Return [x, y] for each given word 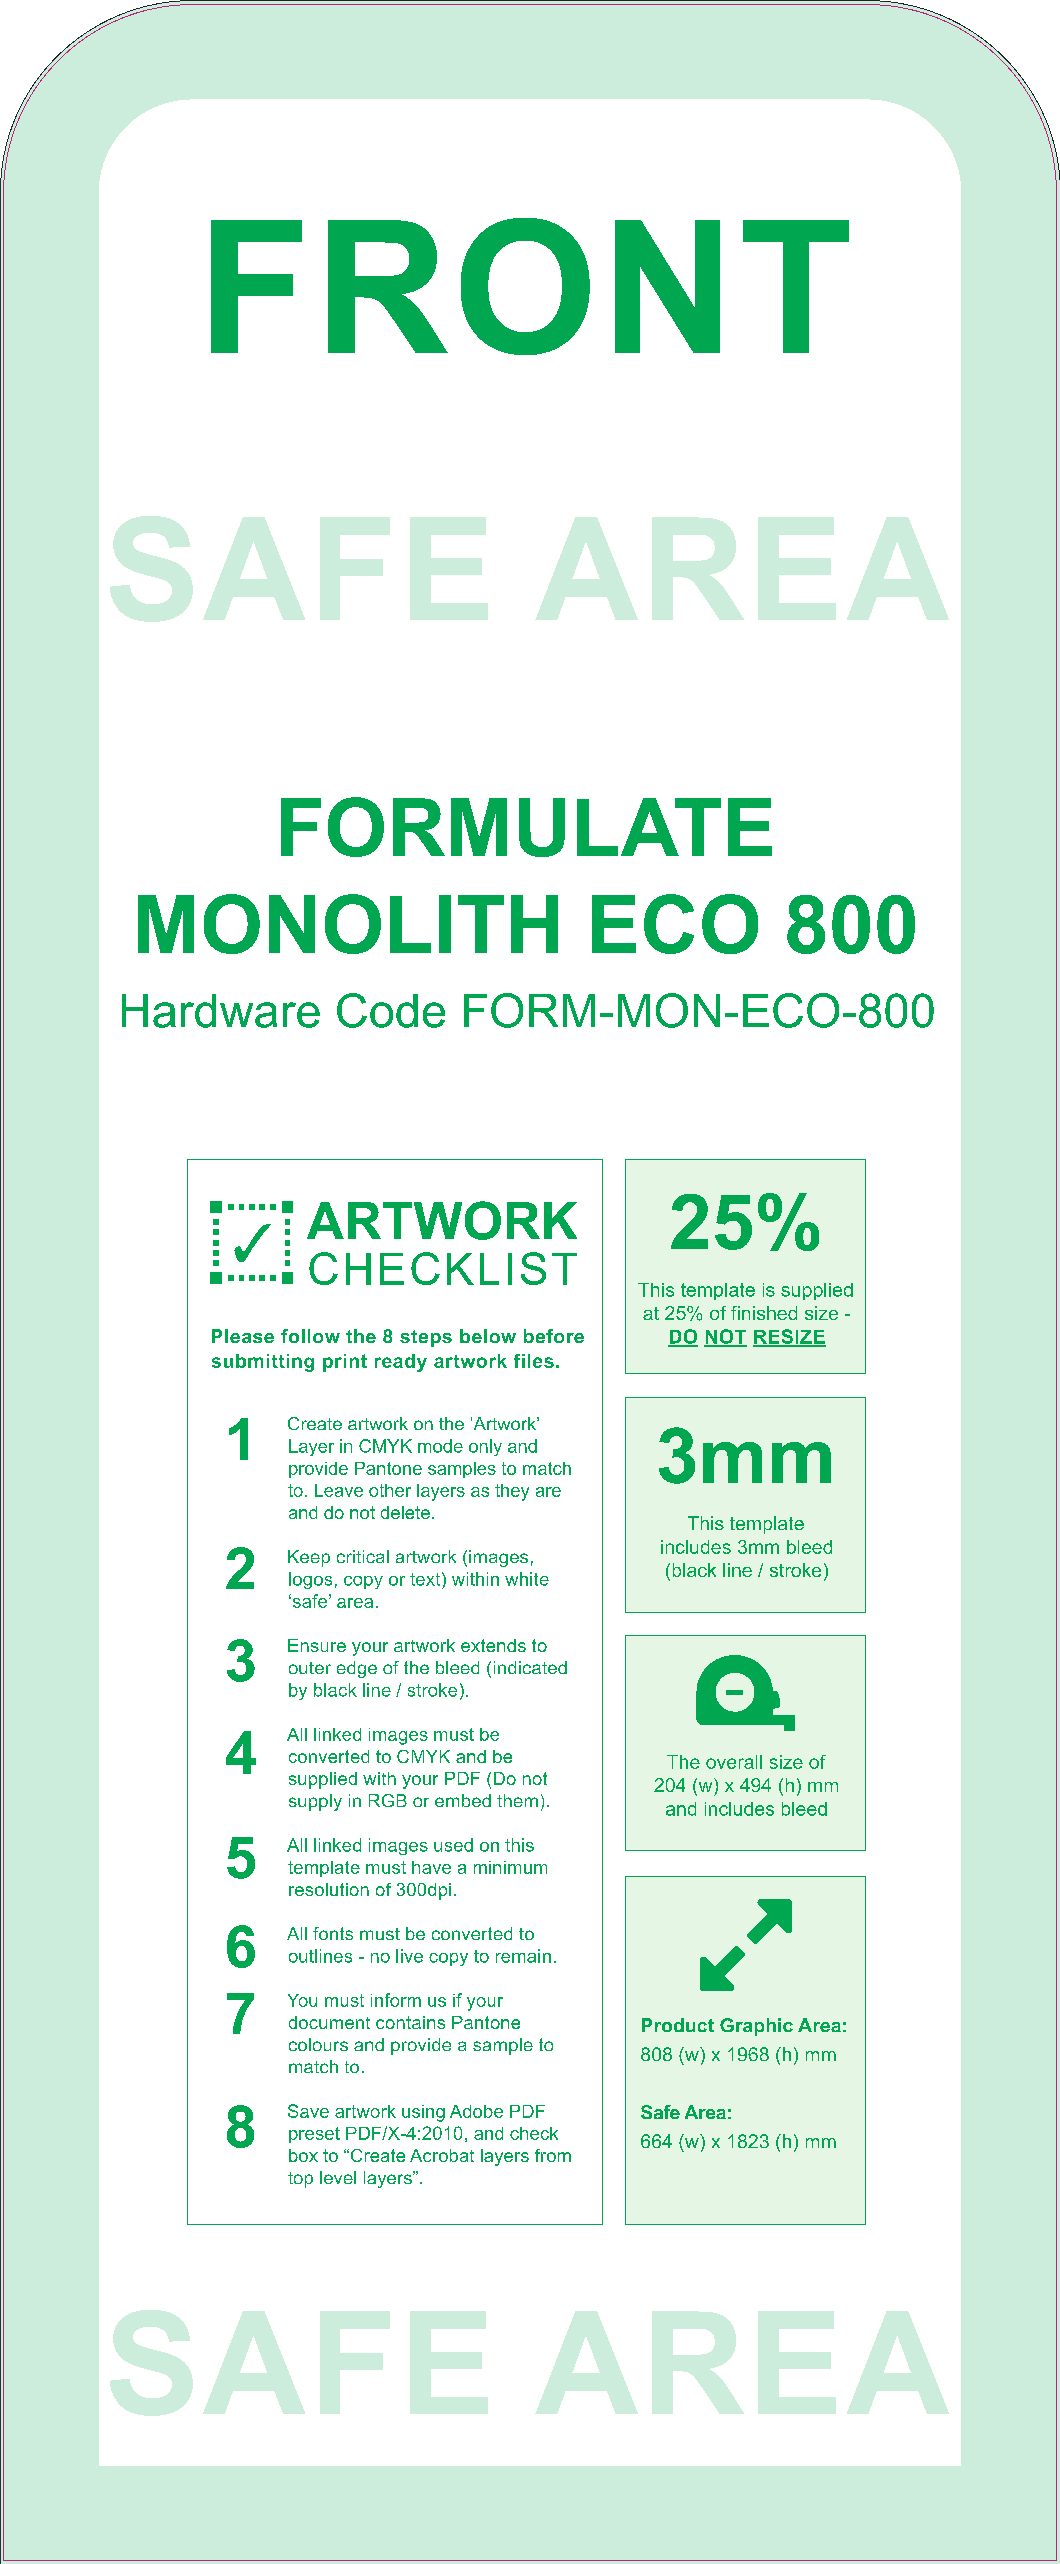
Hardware [221, 1011]
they [512, 1492]
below [488, 1336]
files [534, 1361]
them [517, 1800]
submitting [263, 1363]
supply [315, 1802]
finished [764, 1313]
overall [734, 1762]
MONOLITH [348, 924]
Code [391, 1010]
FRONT [530, 286]
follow [310, 1336]
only [485, 1447]
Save [308, 2111]
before [554, 1336]
